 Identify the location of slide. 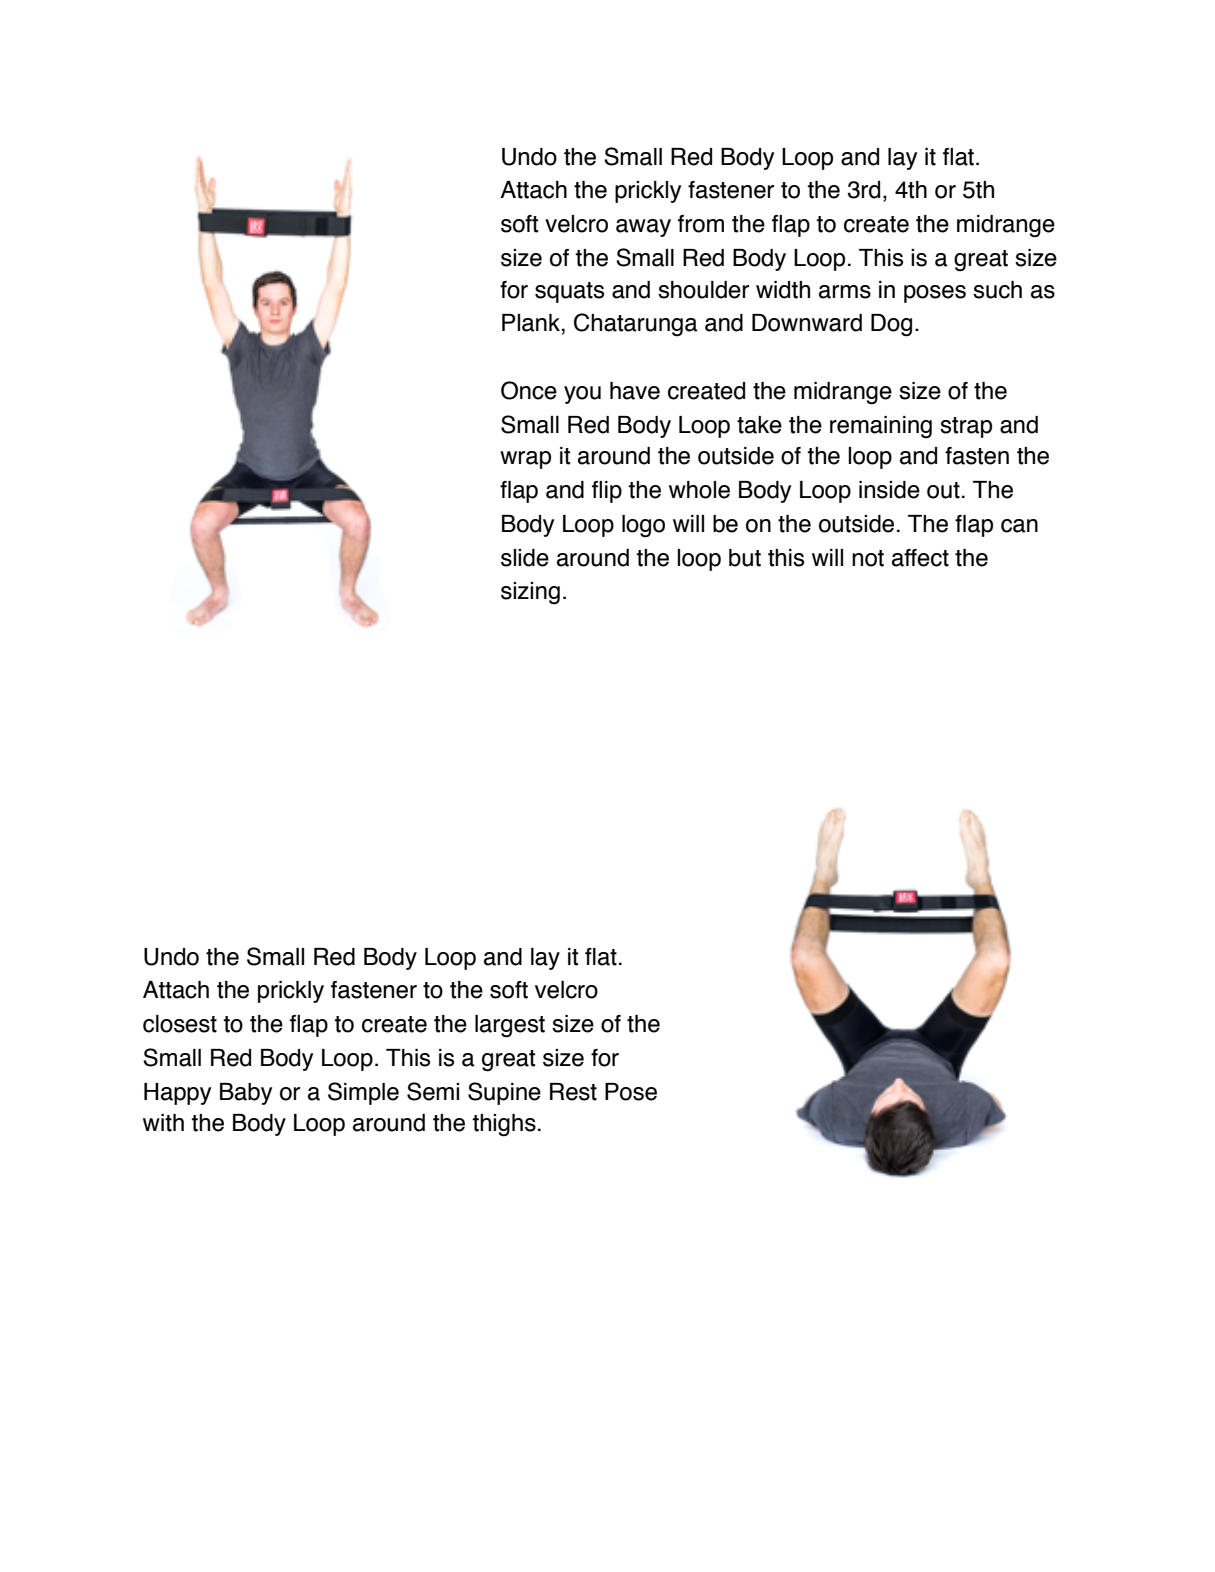
(525, 558).
